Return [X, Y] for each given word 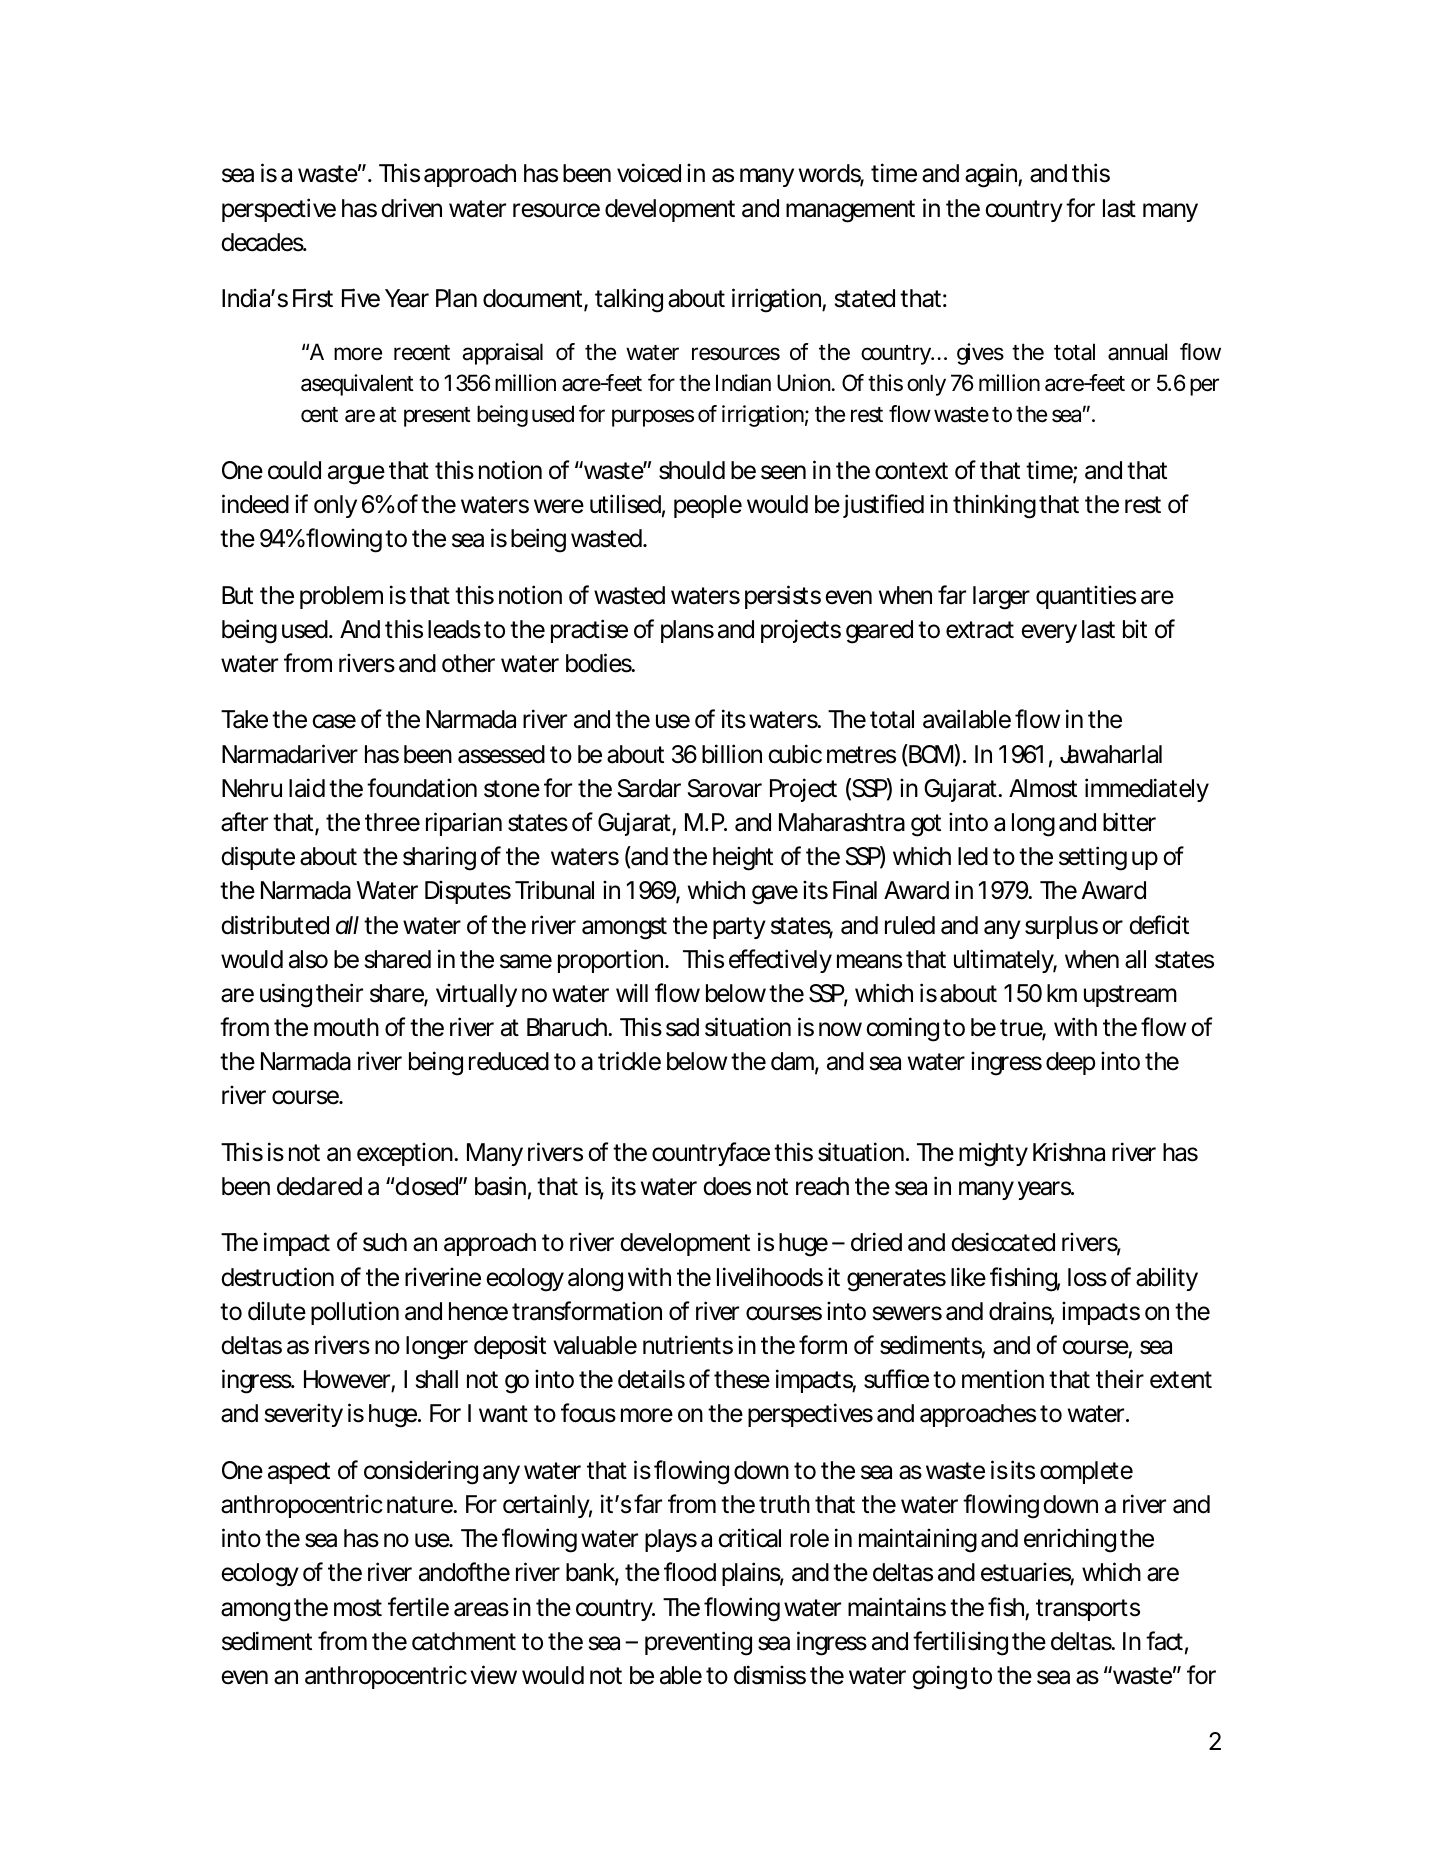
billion [732, 754]
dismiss [770, 1675]
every [1049, 633]
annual [1137, 352]
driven [411, 208]
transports [1088, 1610]
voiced [649, 173]
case [334, 721]
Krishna [1069, 1152]
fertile [418, 1607]
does [727, 1186]
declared [319, 1186]
